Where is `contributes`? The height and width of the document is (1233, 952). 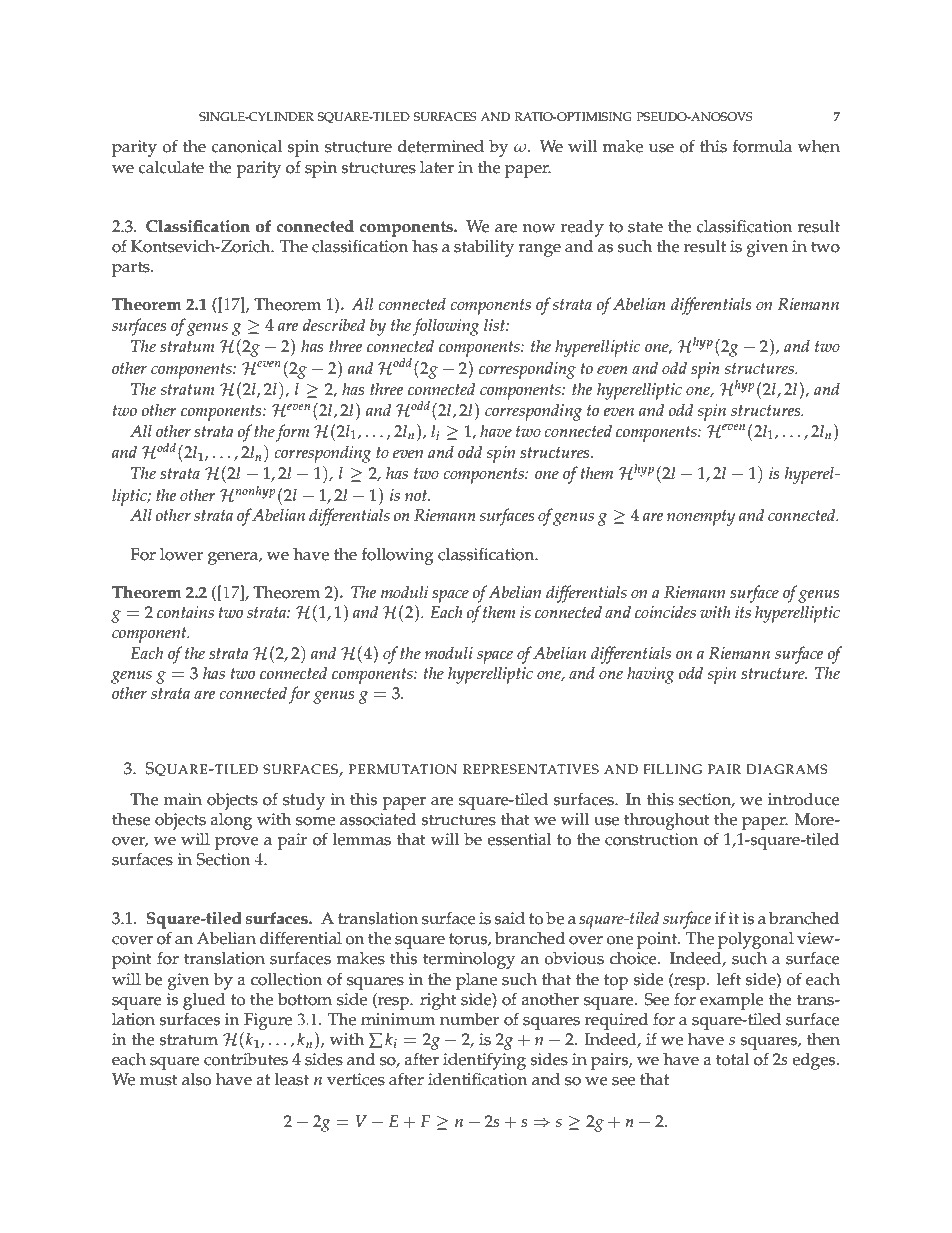
contributes is located at coordinates (246, 1059).
